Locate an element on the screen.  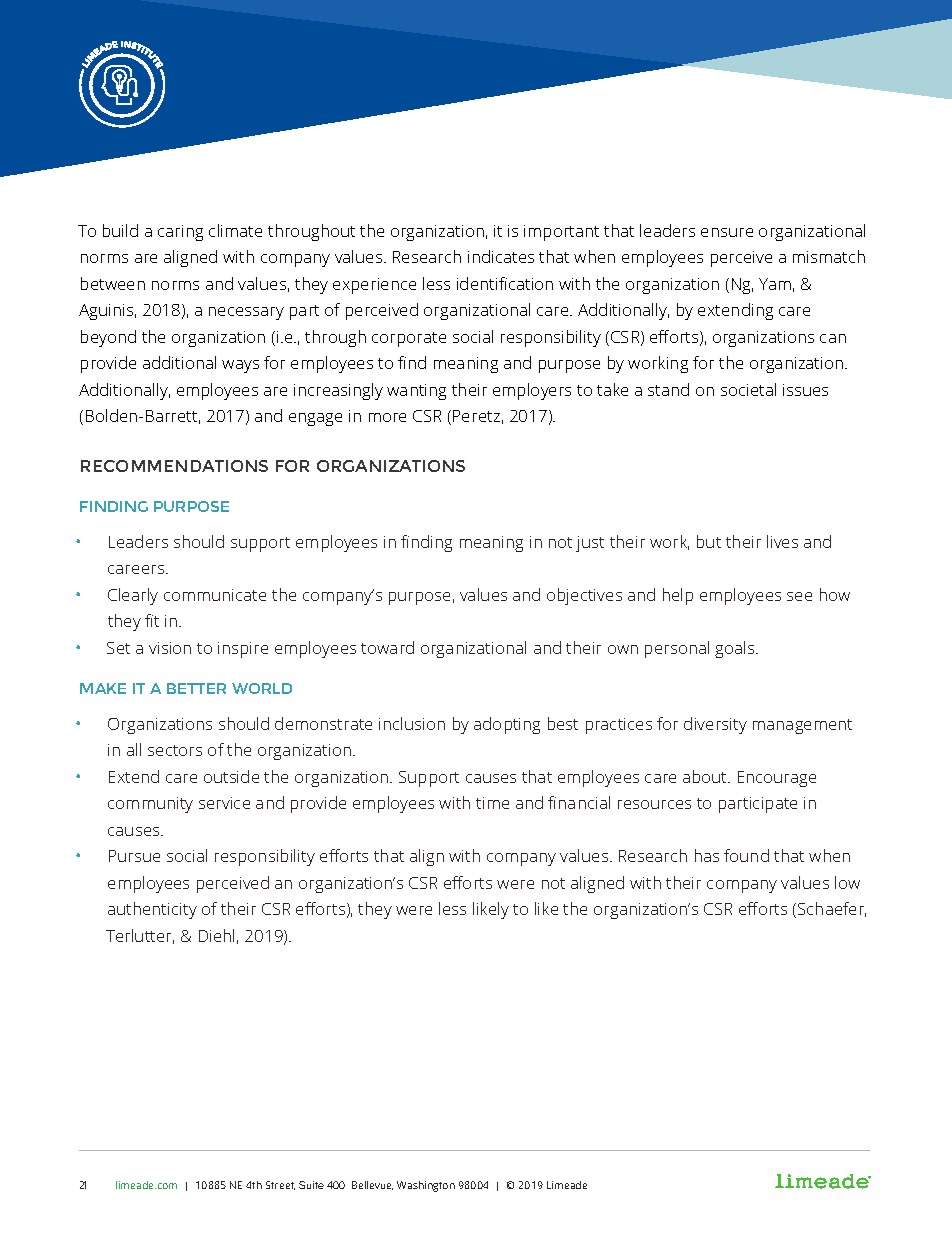
adopting is located at coordinates (507, 725).
